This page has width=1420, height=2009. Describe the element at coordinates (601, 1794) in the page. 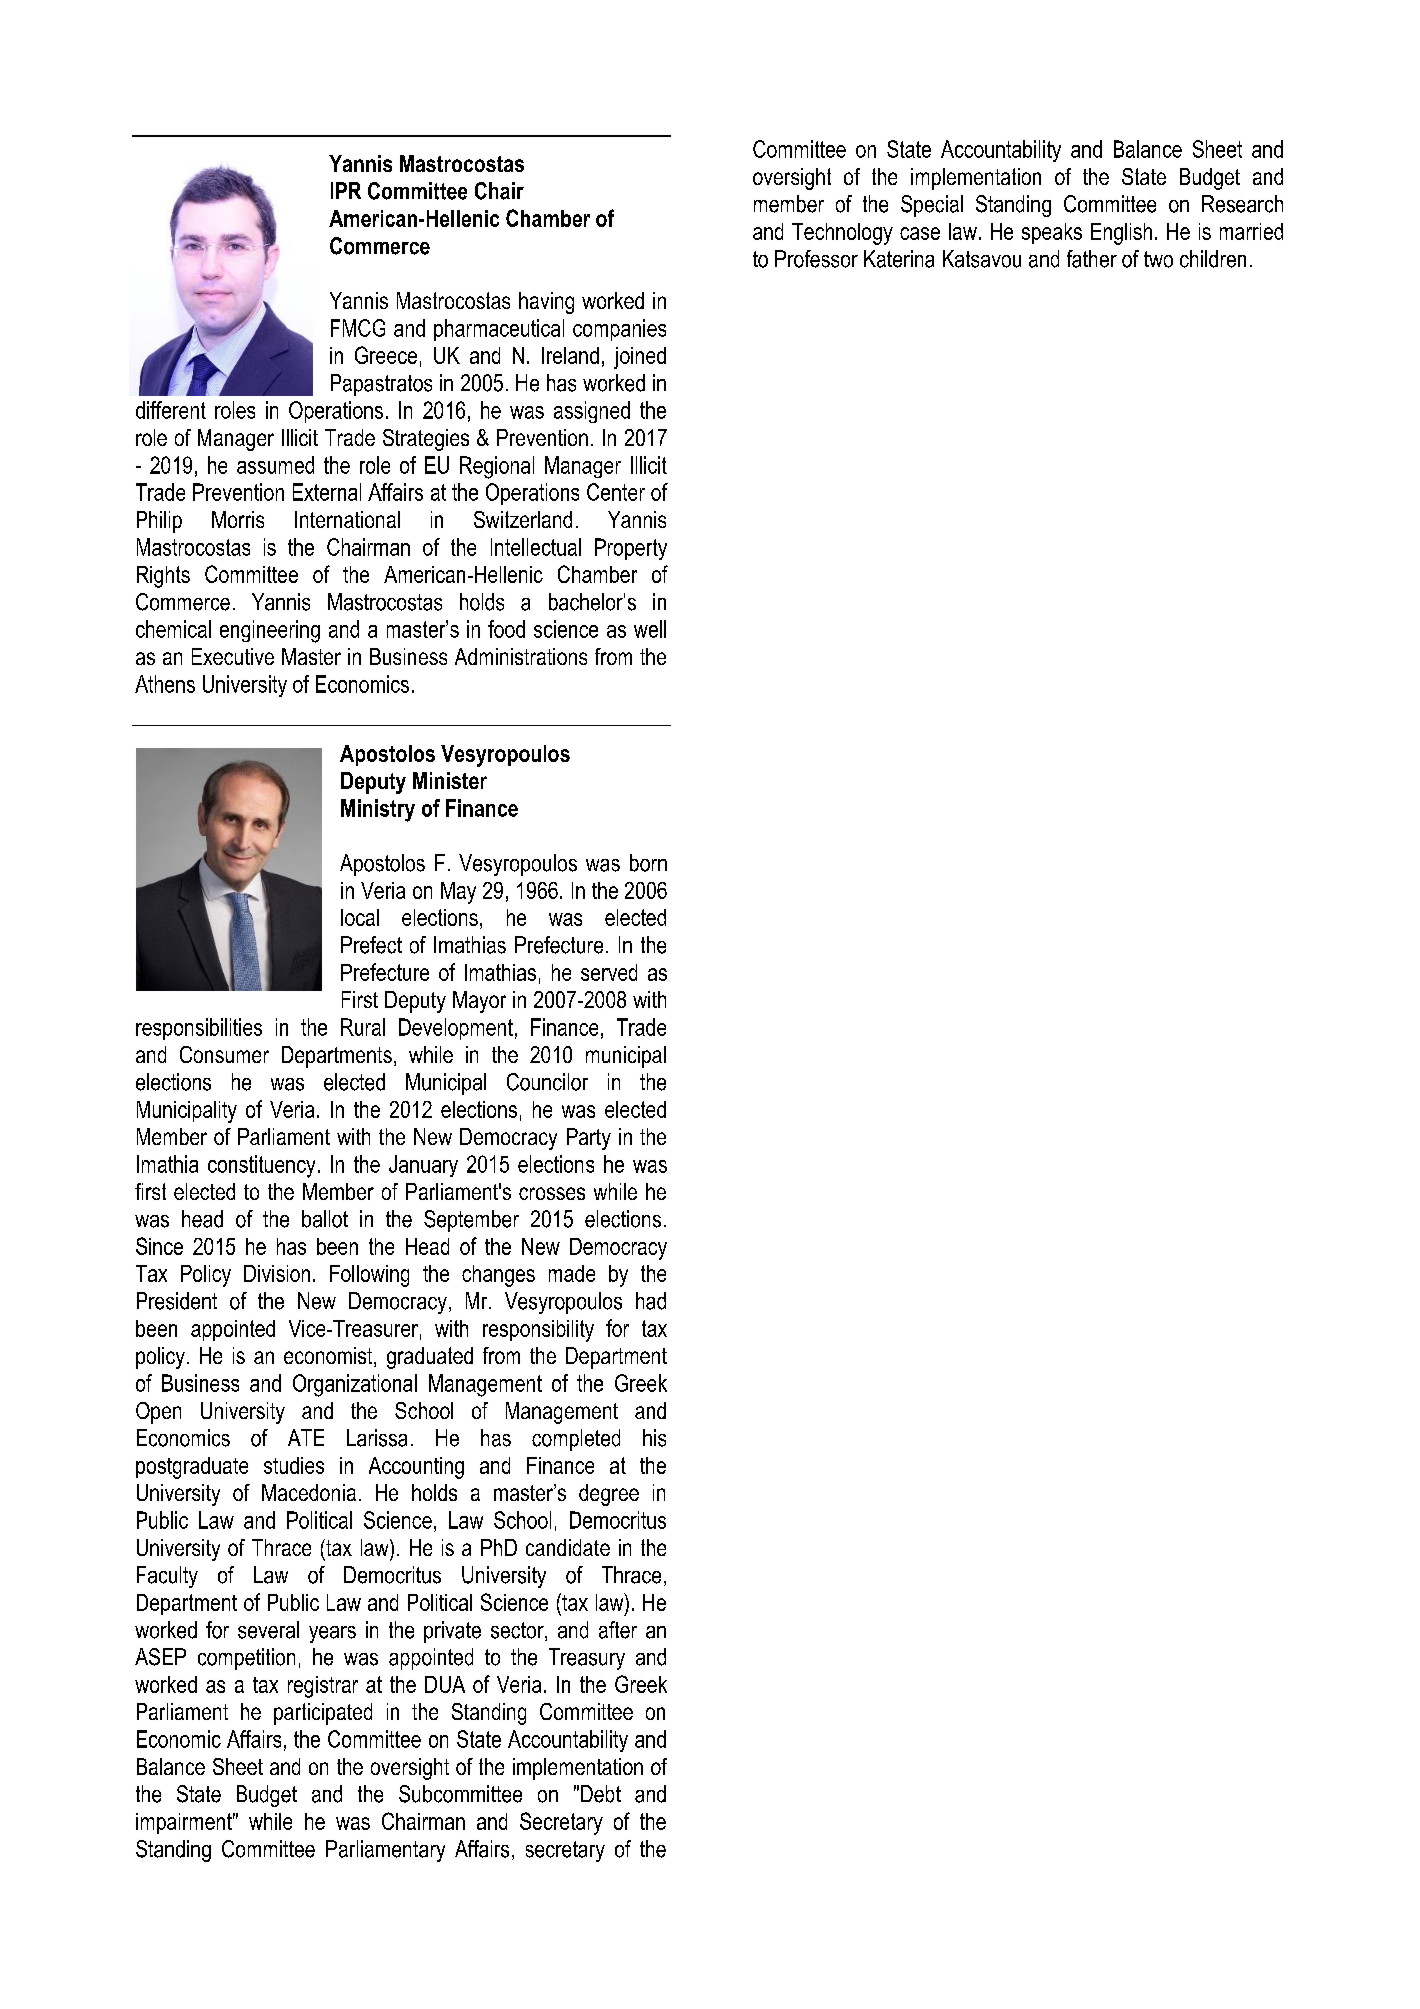

I see `Debt` at that location.
